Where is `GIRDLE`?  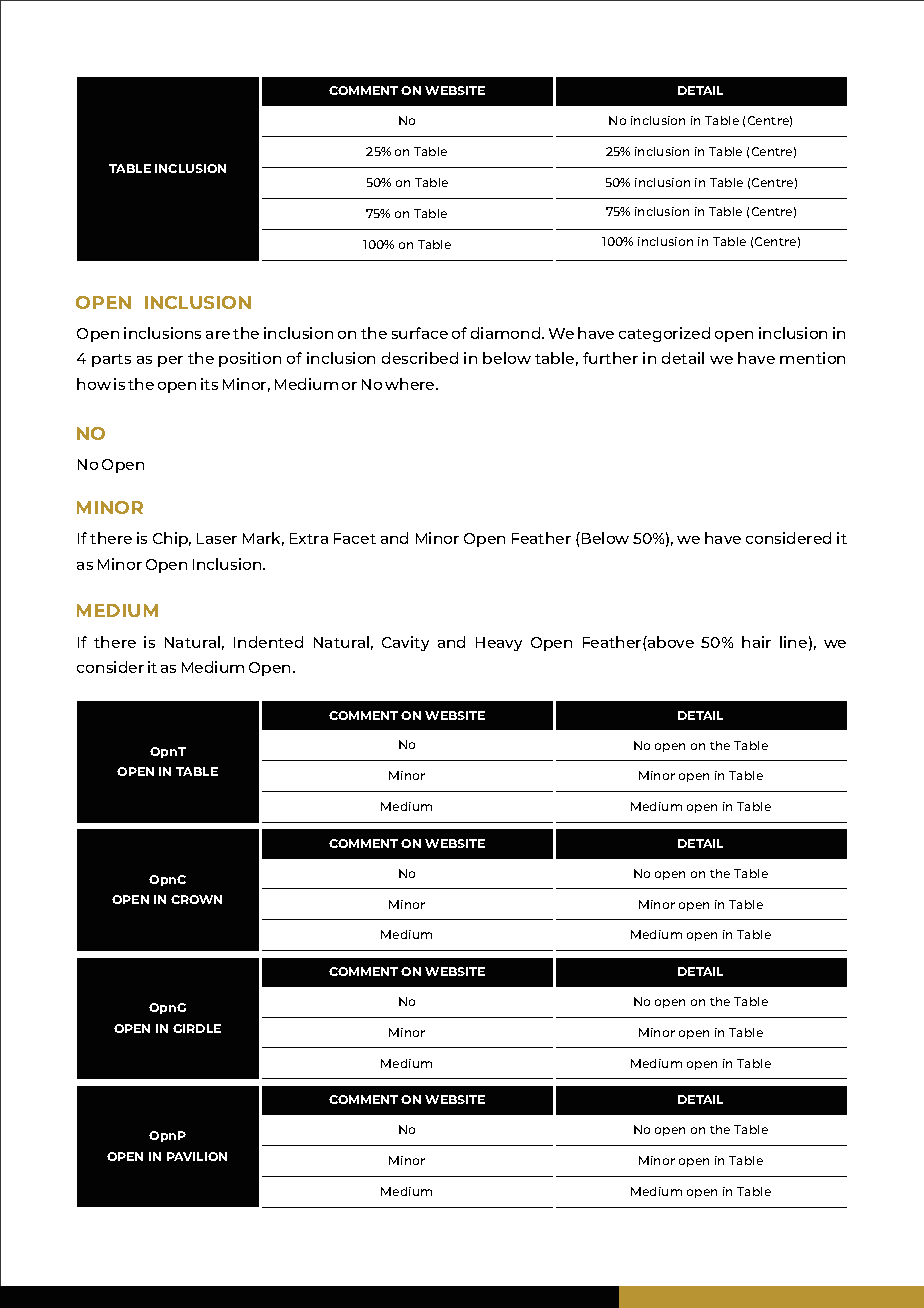 GIRDLE is located at coordinates (197, 1028).
